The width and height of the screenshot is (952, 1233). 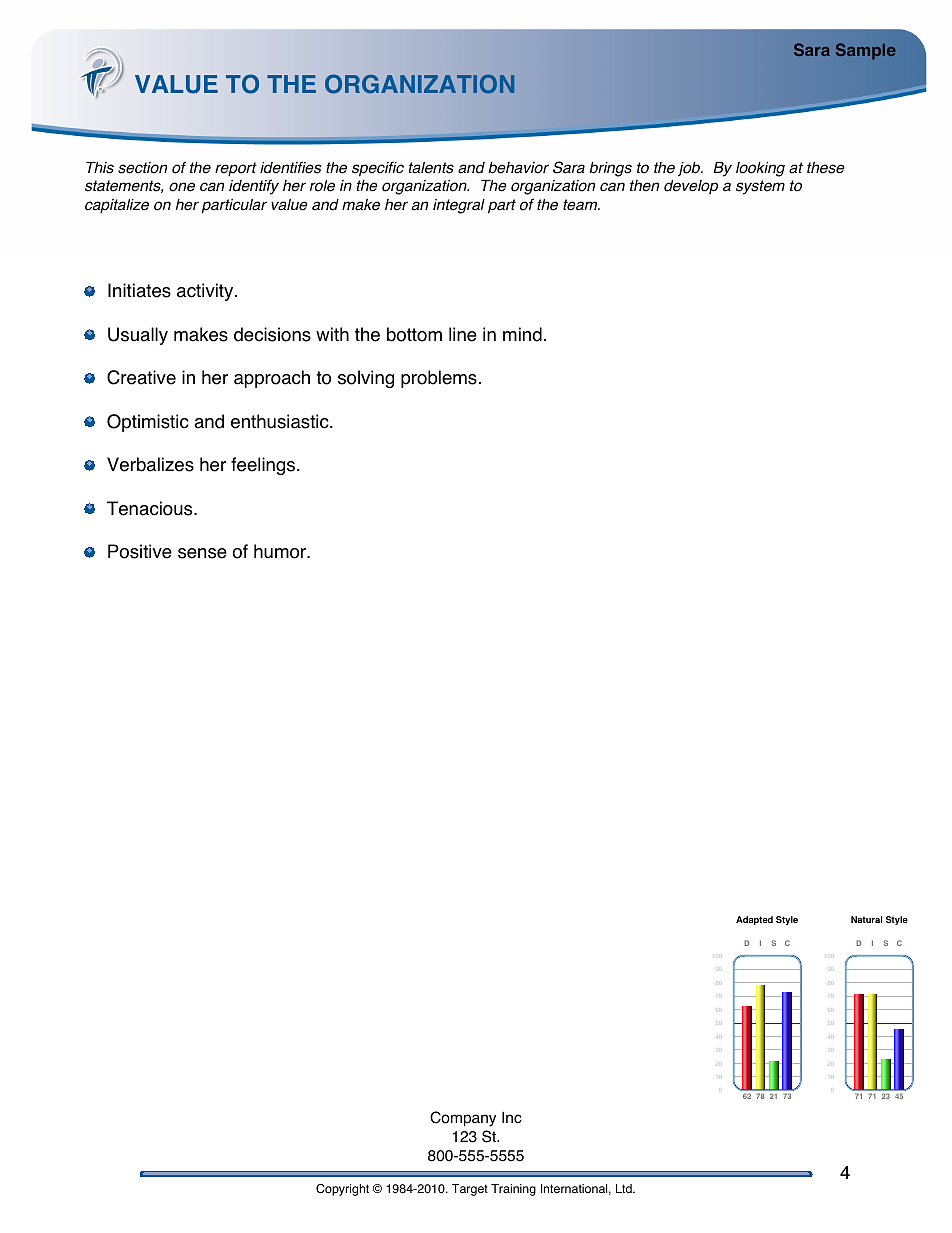 I want to click on line, so click(x=463, y=334).
